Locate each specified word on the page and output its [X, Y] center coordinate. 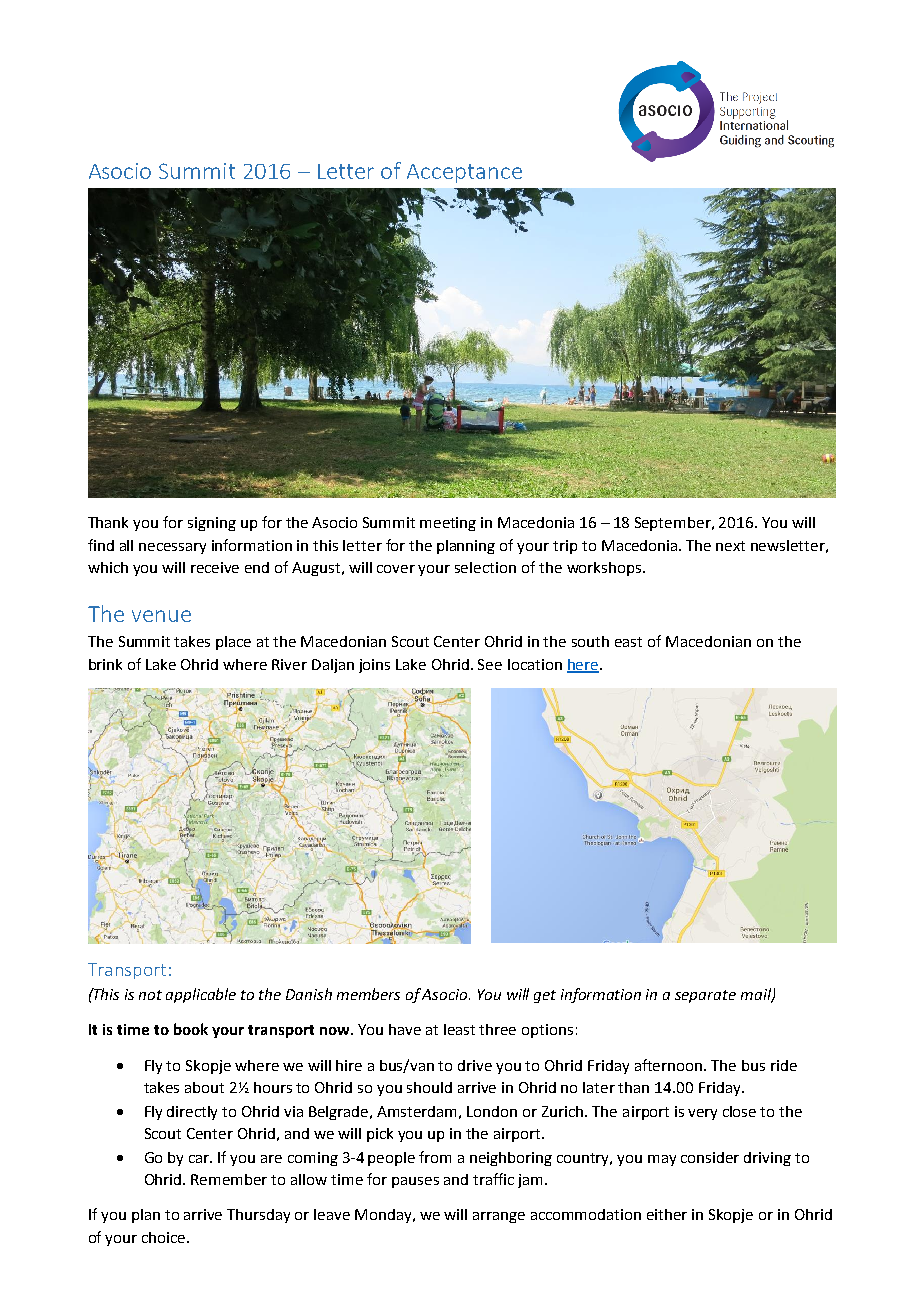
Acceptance [464, 173]
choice [165, 1237]
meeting [448, 524]
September [674, 524]
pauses [415, 1182]
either [667, 1214]
